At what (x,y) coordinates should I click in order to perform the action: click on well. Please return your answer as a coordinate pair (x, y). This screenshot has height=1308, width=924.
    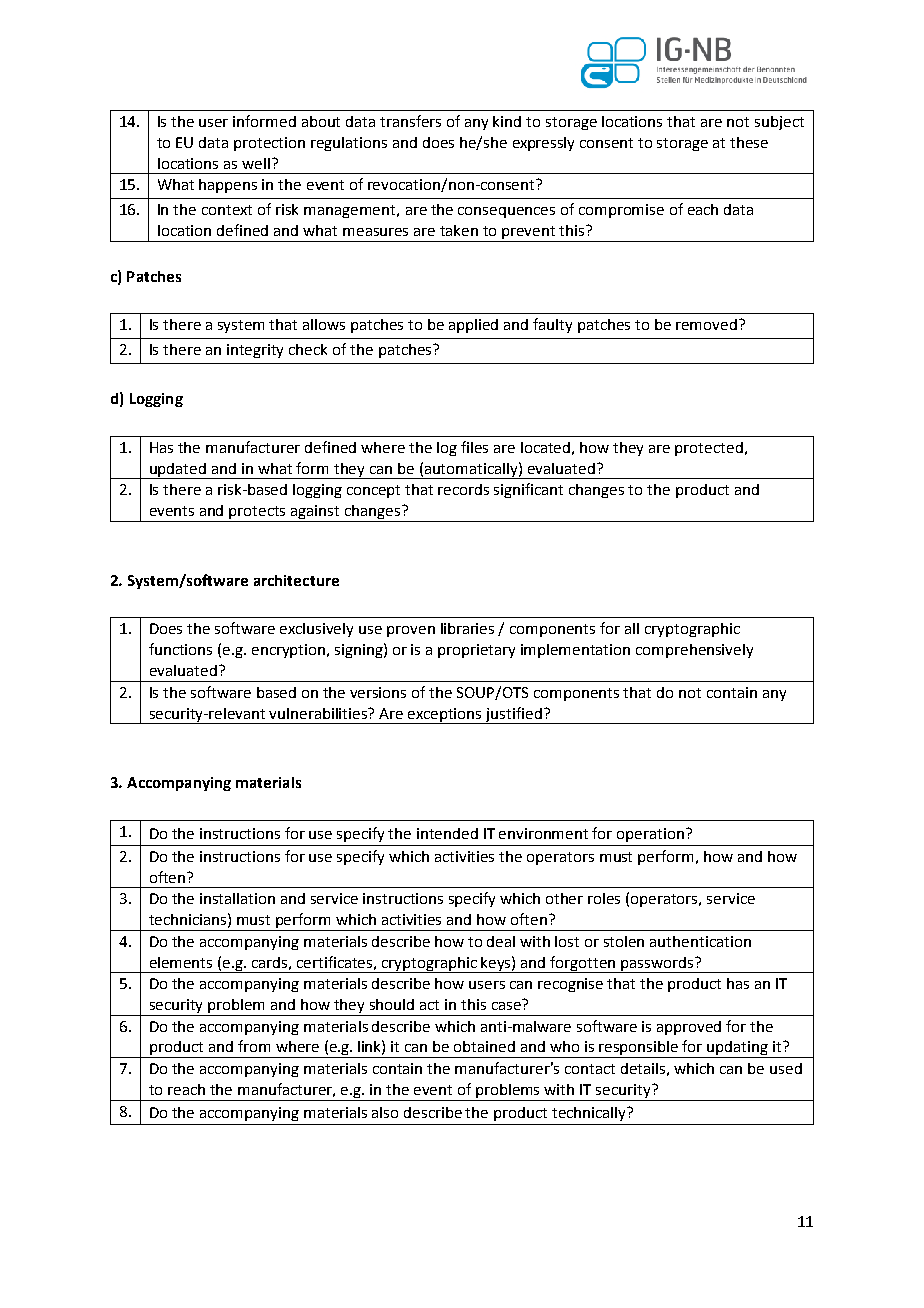
    Looking at the image, I should click on (256, 163).
